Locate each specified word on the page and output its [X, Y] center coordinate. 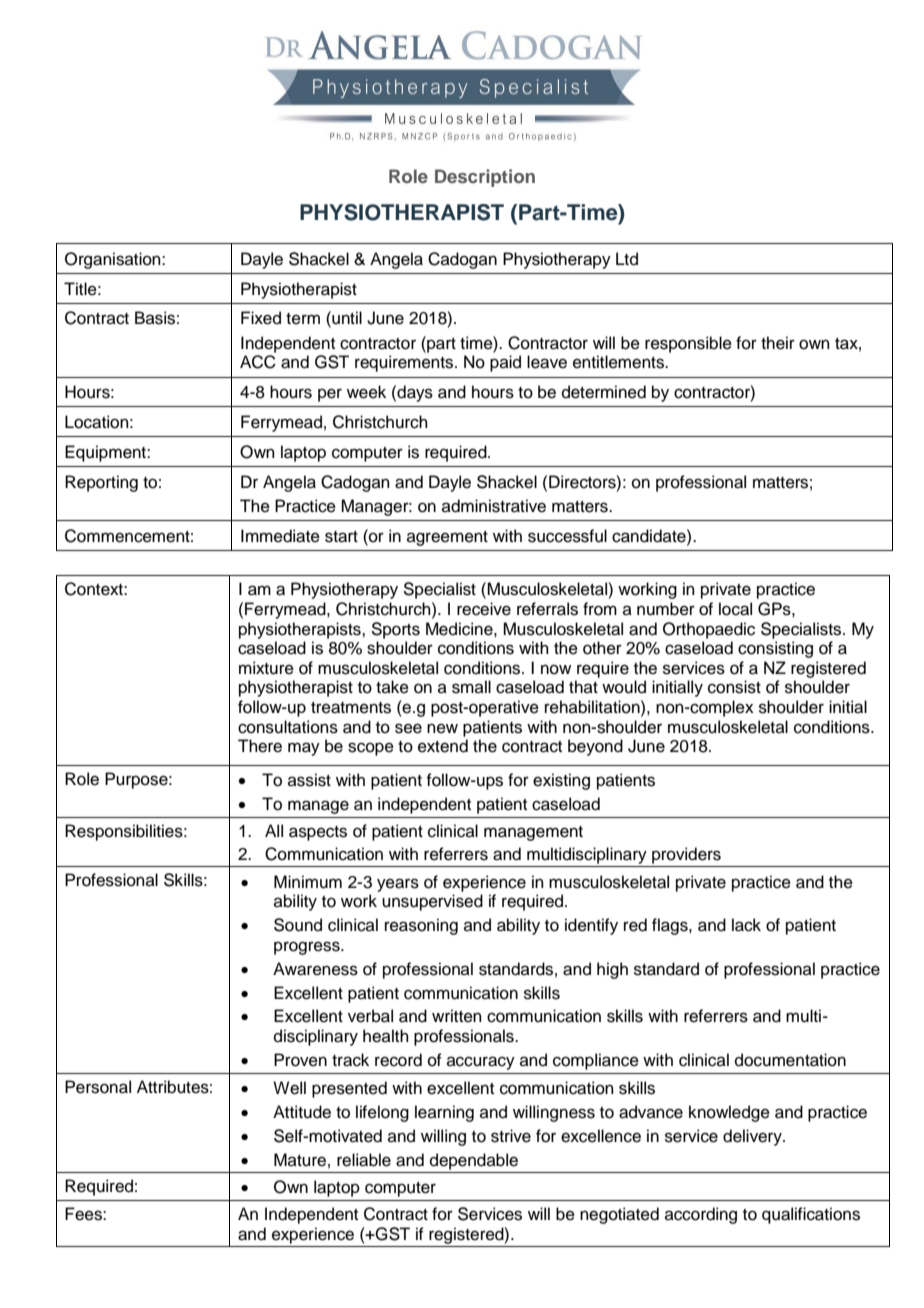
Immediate [280, 536]
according [701, 1215]
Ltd [627, 259]
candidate [650, 536]
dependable [474, 1161]
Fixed [261, 318]
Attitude [302, 1112]
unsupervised [432, 902]
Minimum [308, 882]
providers [686, 855]
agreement [447, 538]
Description [485, 178]
